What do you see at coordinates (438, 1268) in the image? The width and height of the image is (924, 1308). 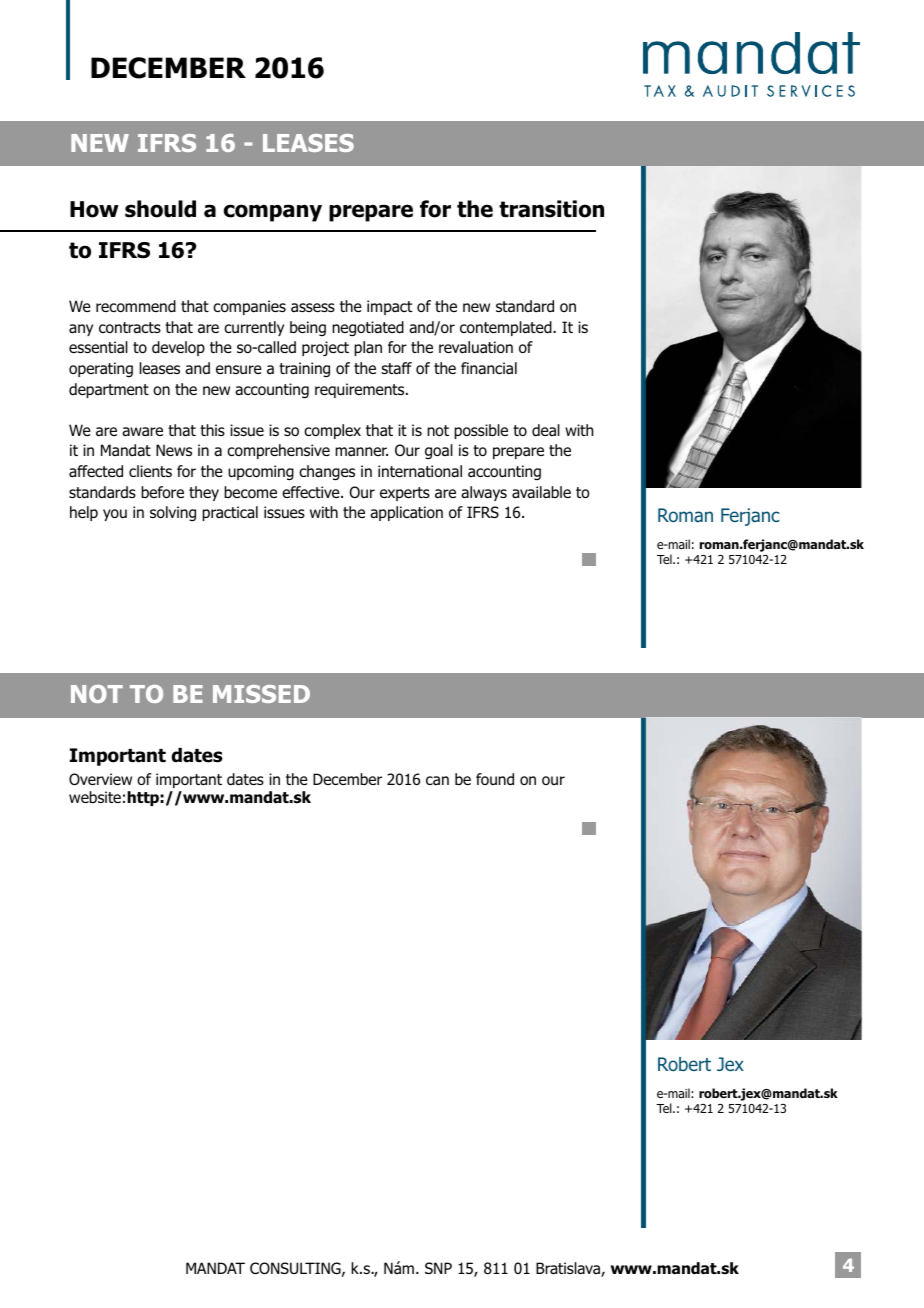 I see `SNP` at bounding box center [438, 1268].
